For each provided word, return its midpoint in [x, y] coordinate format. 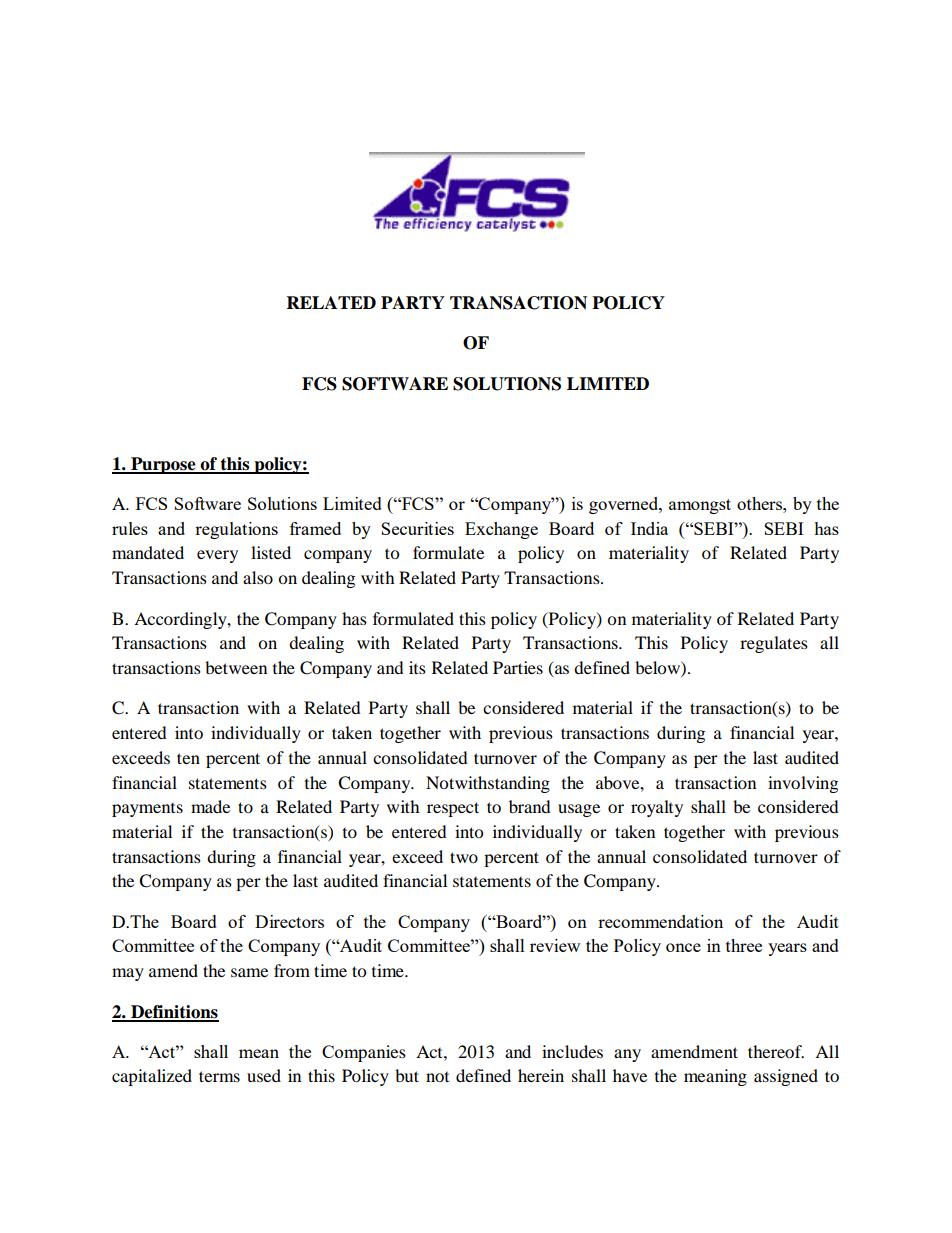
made [210, 806]
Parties [518, 667]
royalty [657, 808]
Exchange [501, 530]
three [744, 945]
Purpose [163, 465]
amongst [700, 506]
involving [803, 784]
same [249, 972]
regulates [774, 644]
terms [219, 1076]
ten [188, 758]
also [258, 577]
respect [453, 809]
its [417, 667]
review [555, 945]
